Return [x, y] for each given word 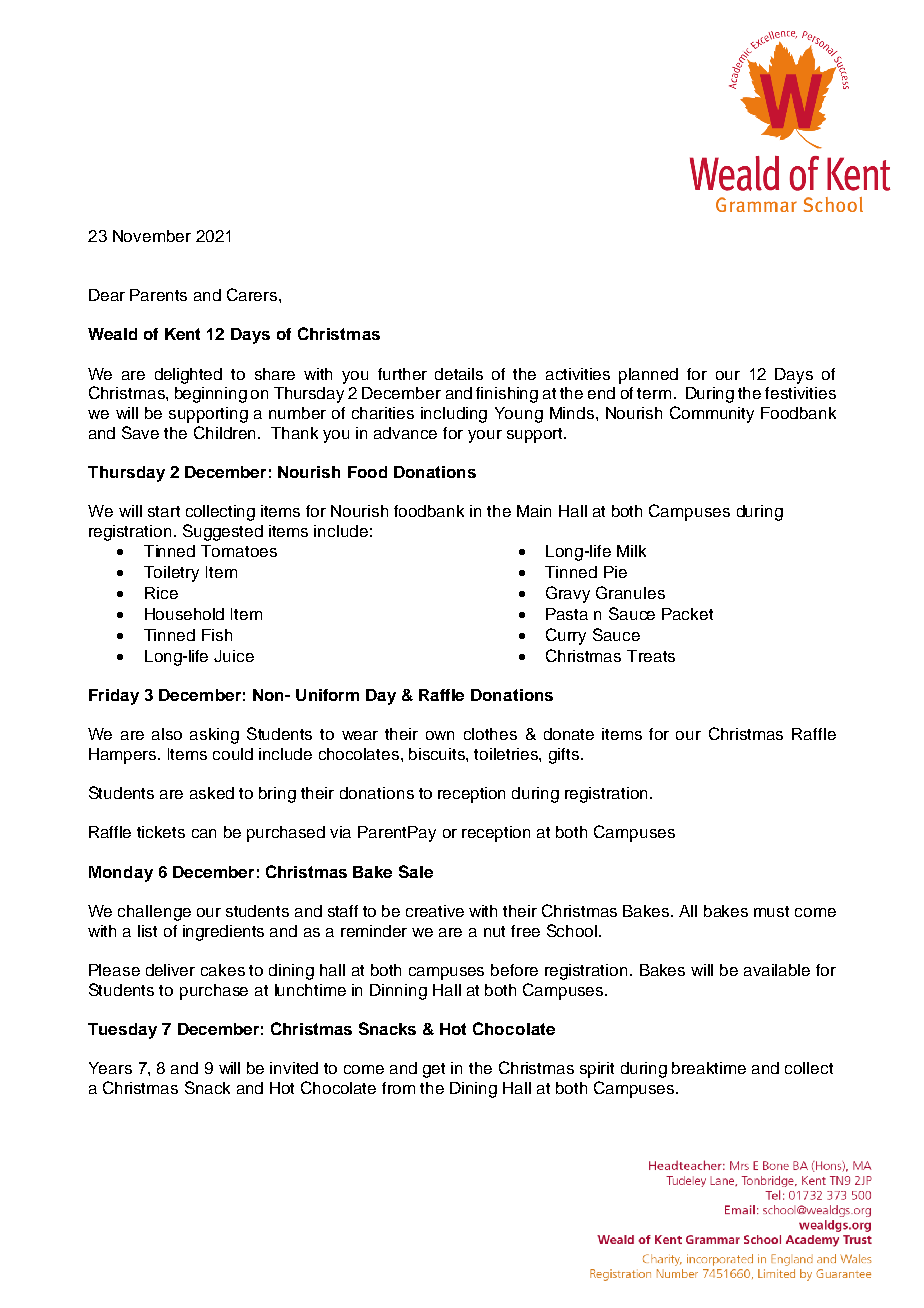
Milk [631, 551]
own [440, 735]
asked [212, 793]
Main [534, 511]
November [152, 236]
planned [648, 376]
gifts [565, 756]
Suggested [223, 532]
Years [110, 1068]
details [459, 374]
